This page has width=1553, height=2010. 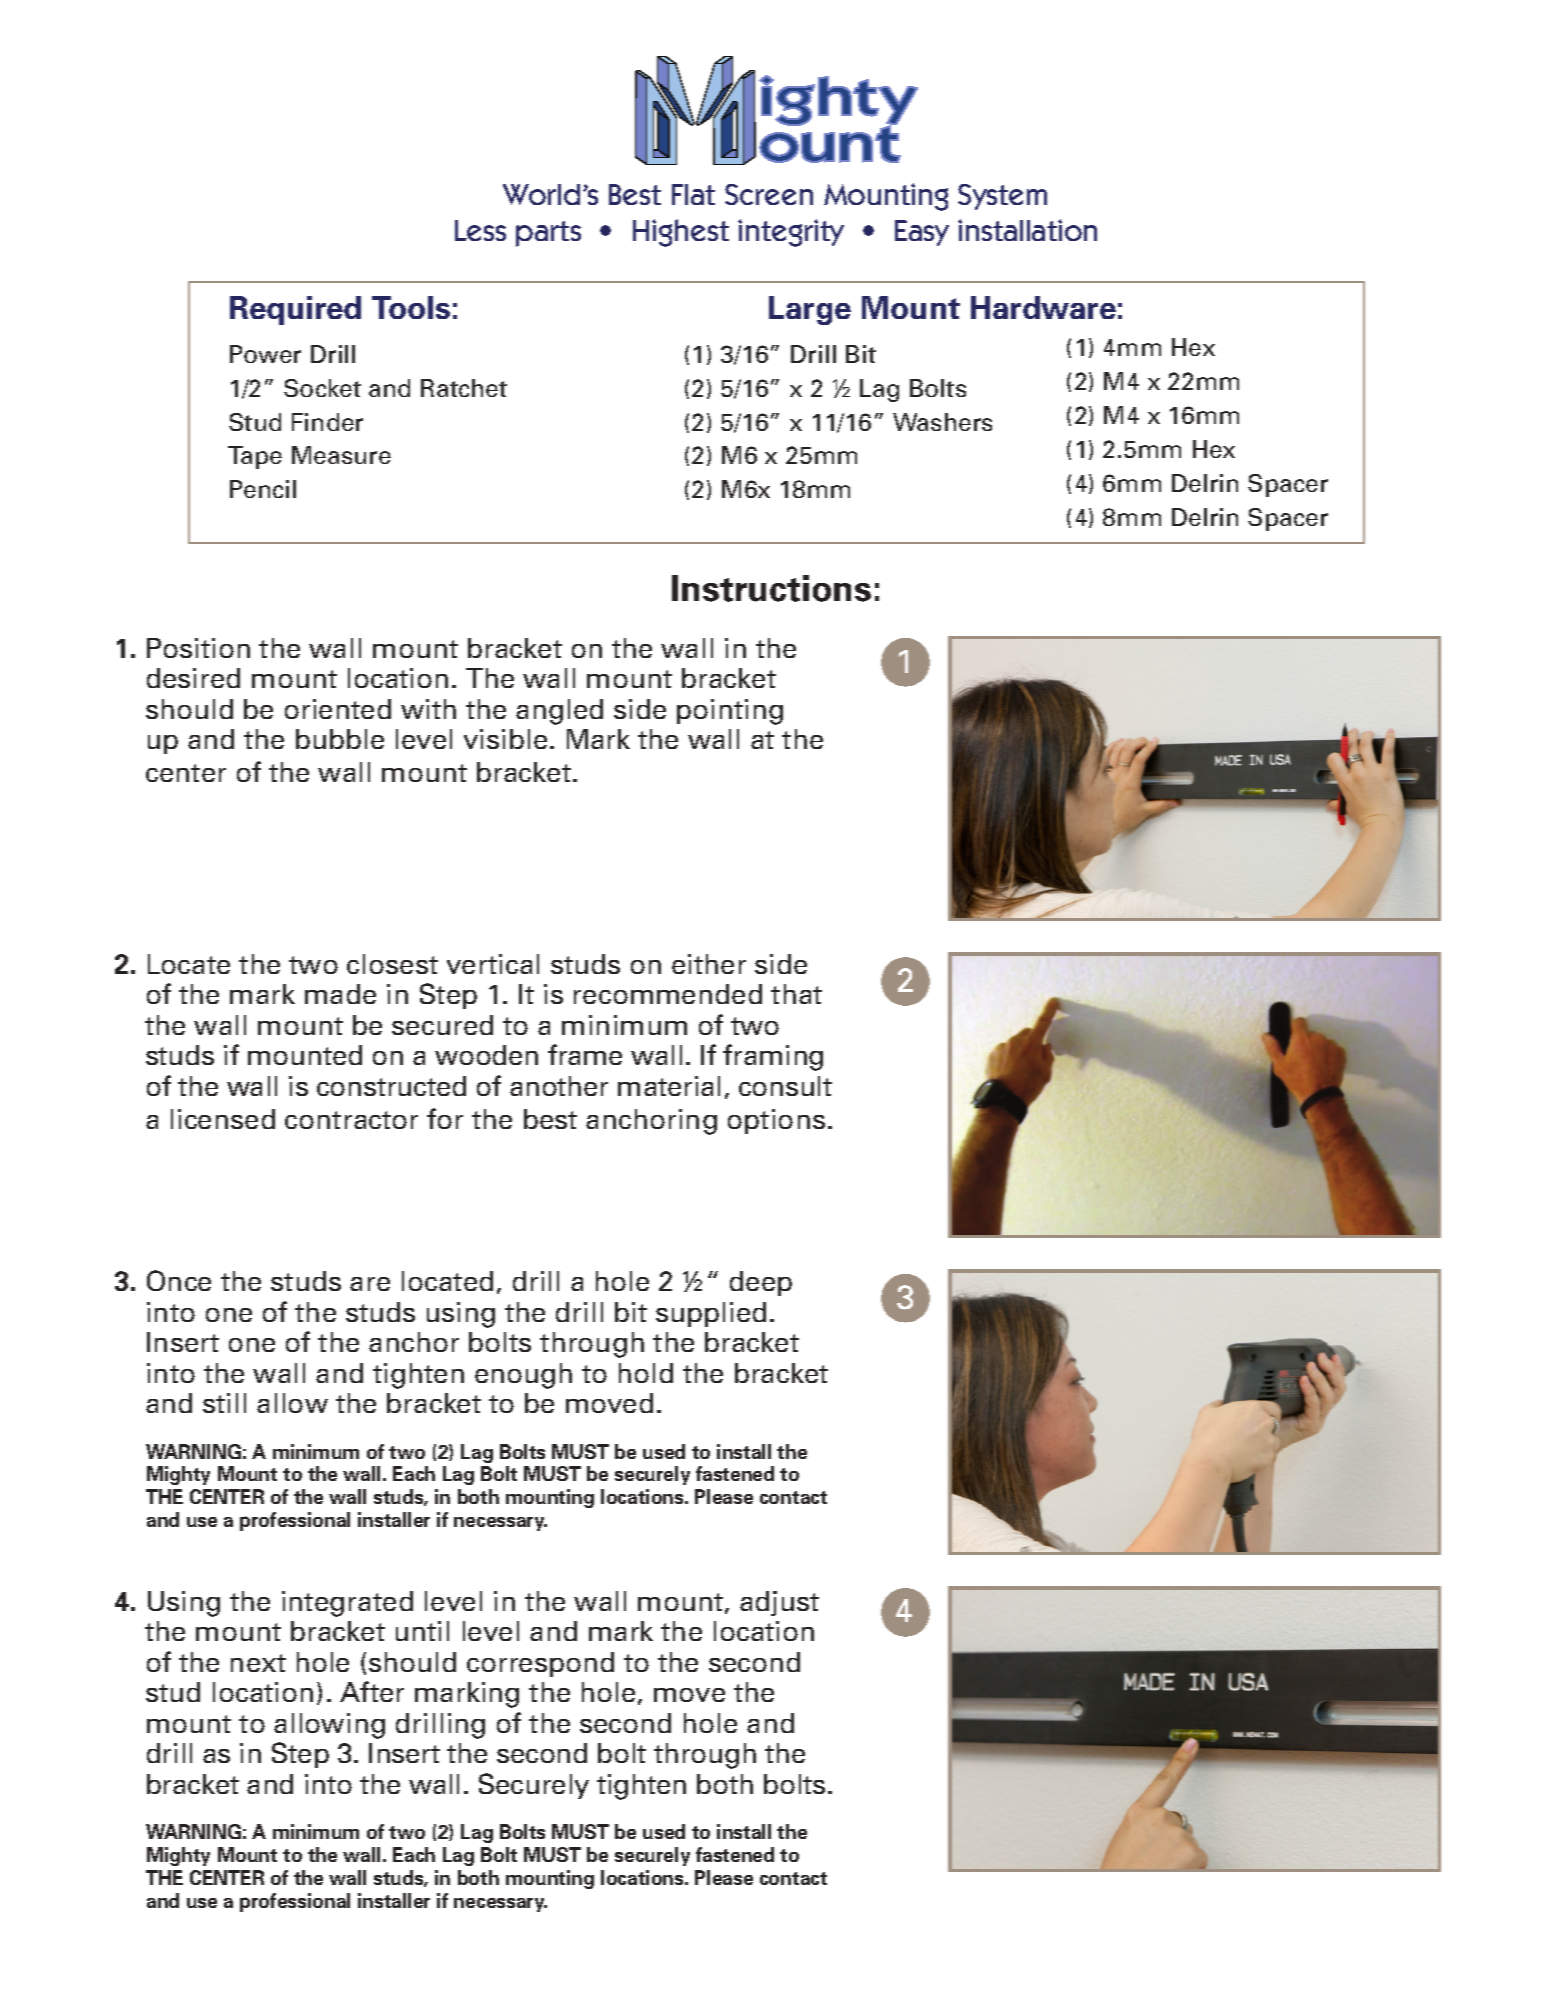 I want to click on parts, so click(x=548, y=234).
